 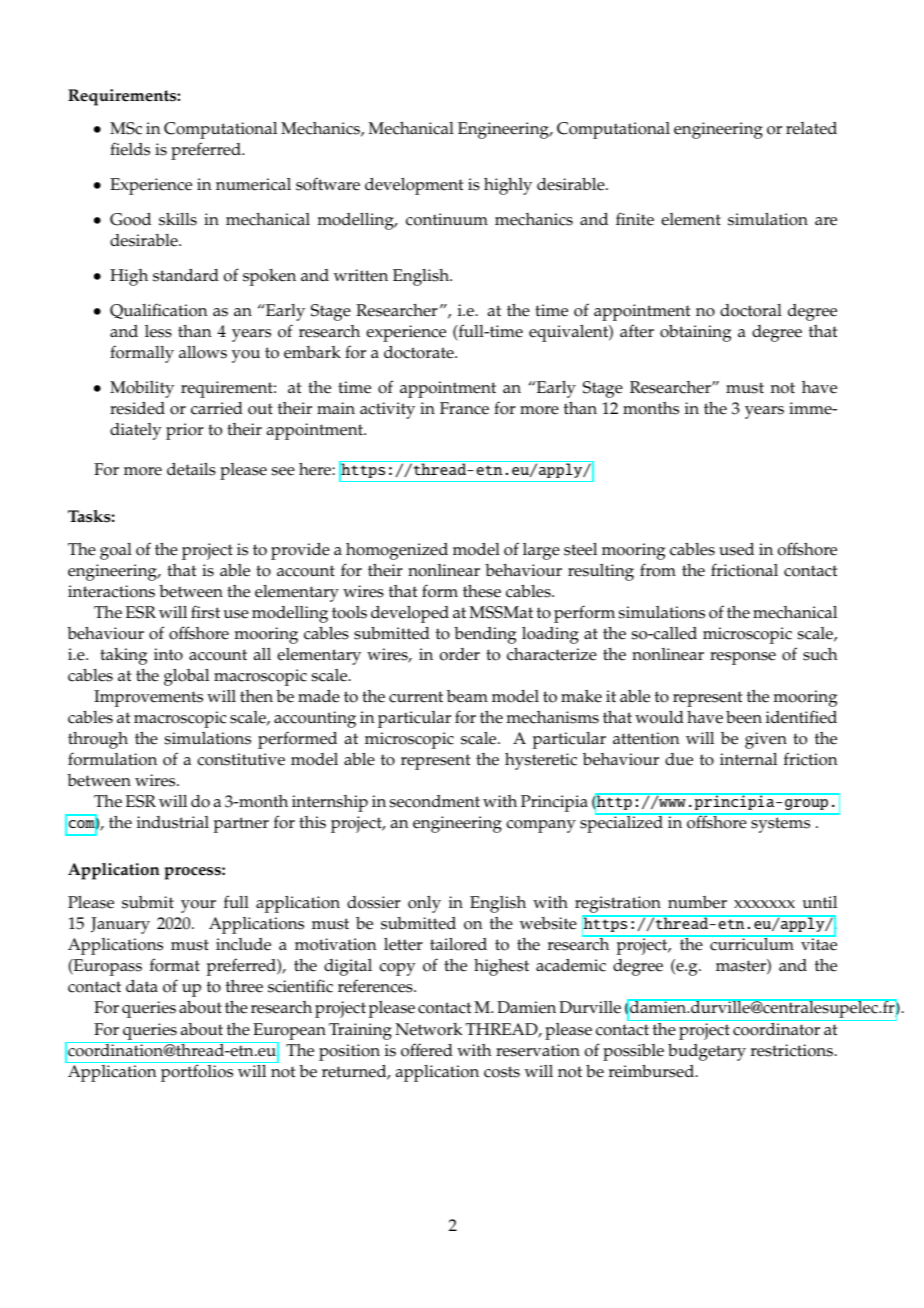 I want to click on first, so click(x=205, y=612).
